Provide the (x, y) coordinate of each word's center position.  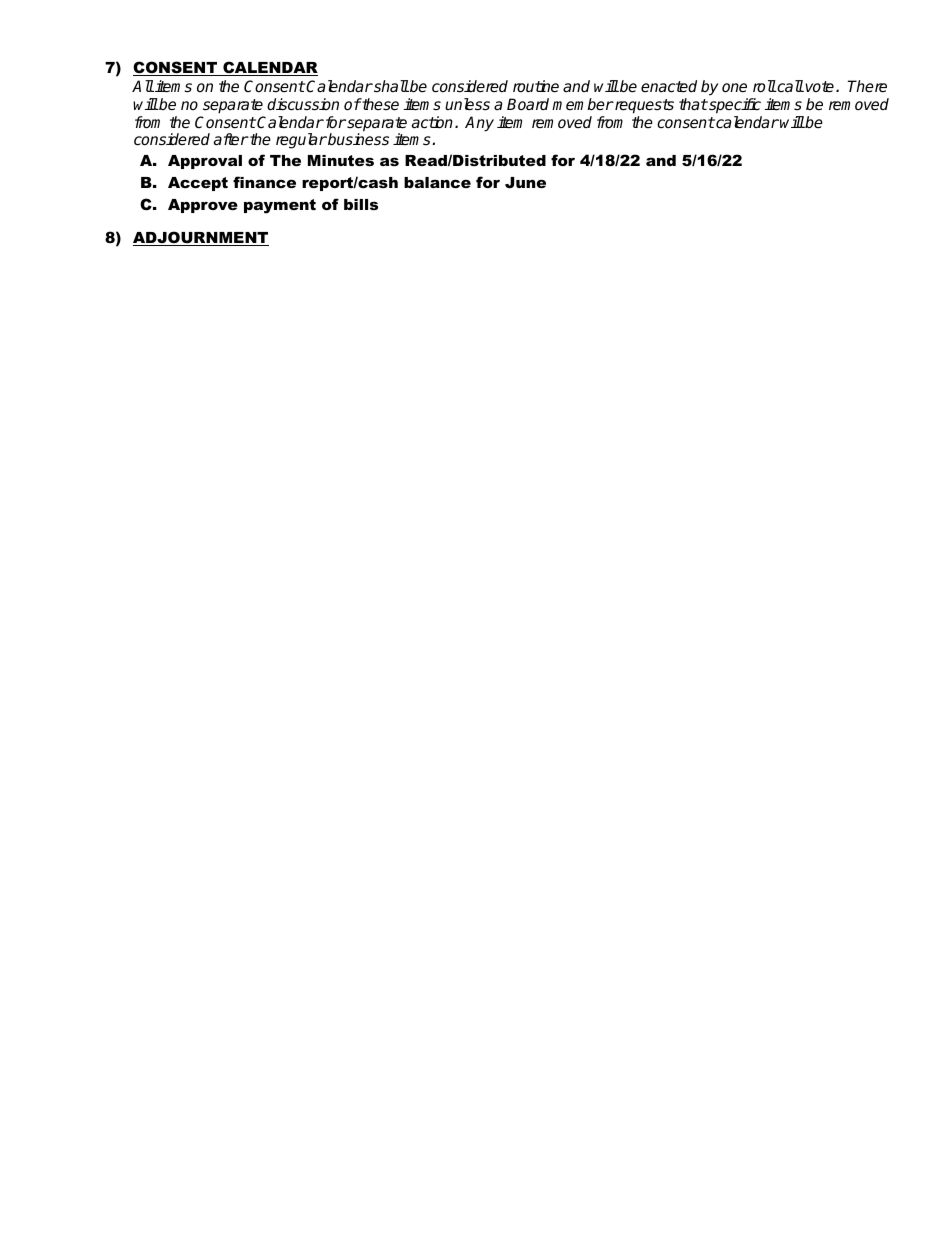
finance (264, 182)
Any (479, 124)
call (789, 86)
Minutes (341, 160)
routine (536, 86)
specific (734, 106)
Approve (203, 206)
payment (280, 206)
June (525, 182)
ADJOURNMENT (201, 238)
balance (437, 182)
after (231, 139)
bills (361, 204)
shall (390, 86)
